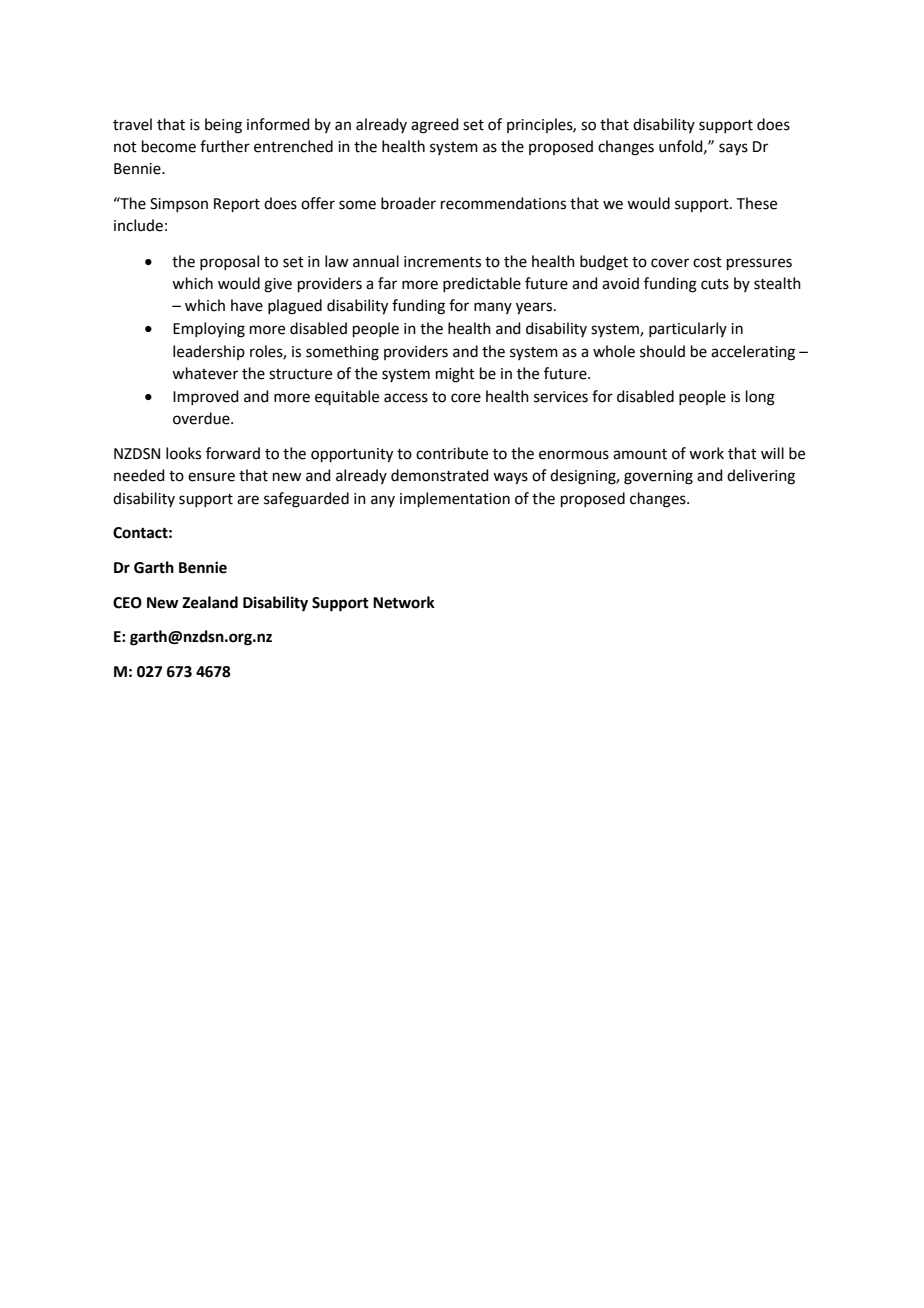 Image resolution: width=924 pixels, height=1308 pixels. I want to click on whatever, so click(205, 373).
